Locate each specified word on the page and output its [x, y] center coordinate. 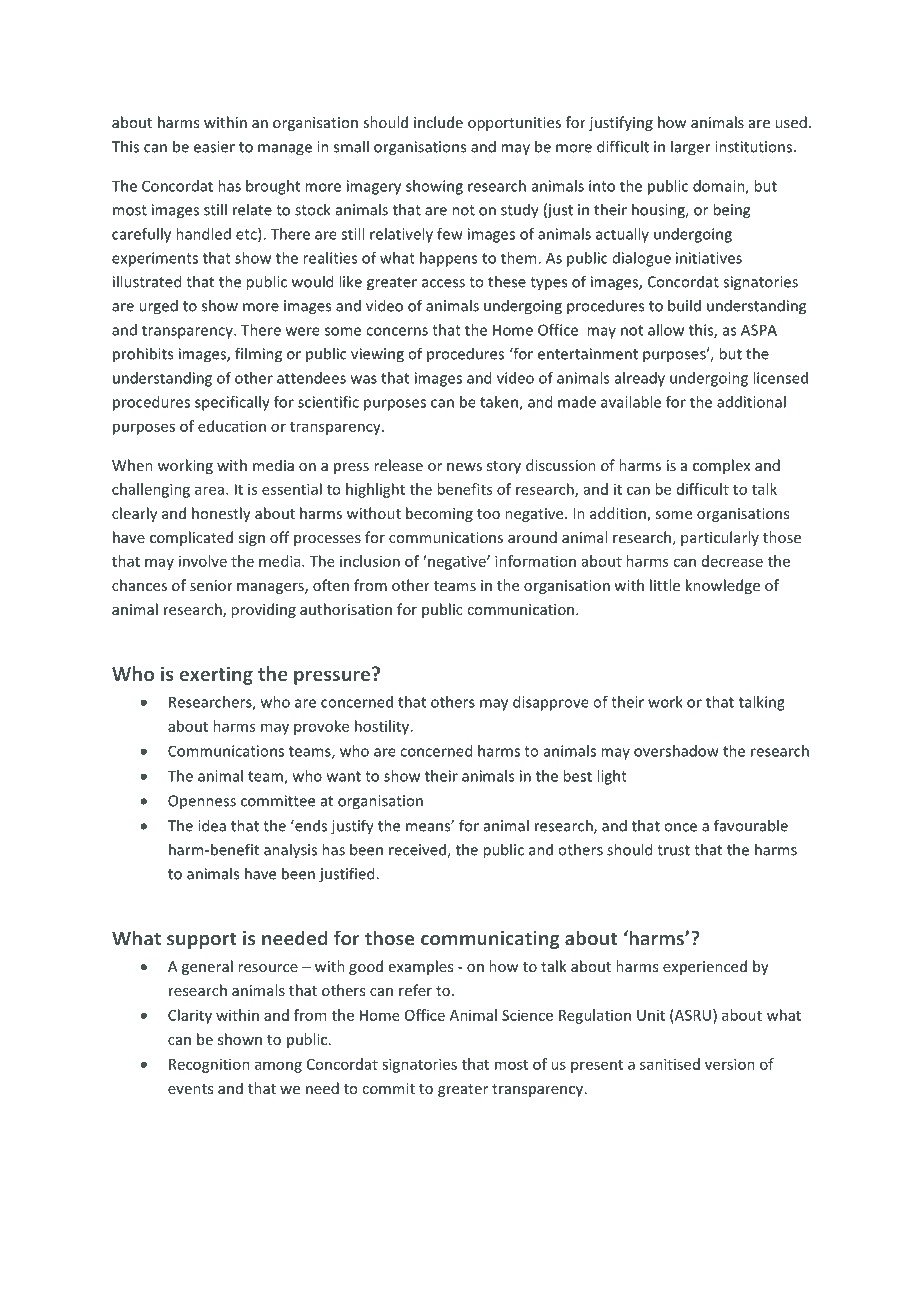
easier [214, 147]
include [438, 122]
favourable [751, 825]
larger [691, 148]
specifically [232, 403]
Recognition [209, 1065]
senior [211, 585]
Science [527, 1015]
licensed [780, 378]
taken [500, 403]
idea [212, 825]
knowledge [723, 586]
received [418, 850]
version [730, 1064]
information [535, 561]
